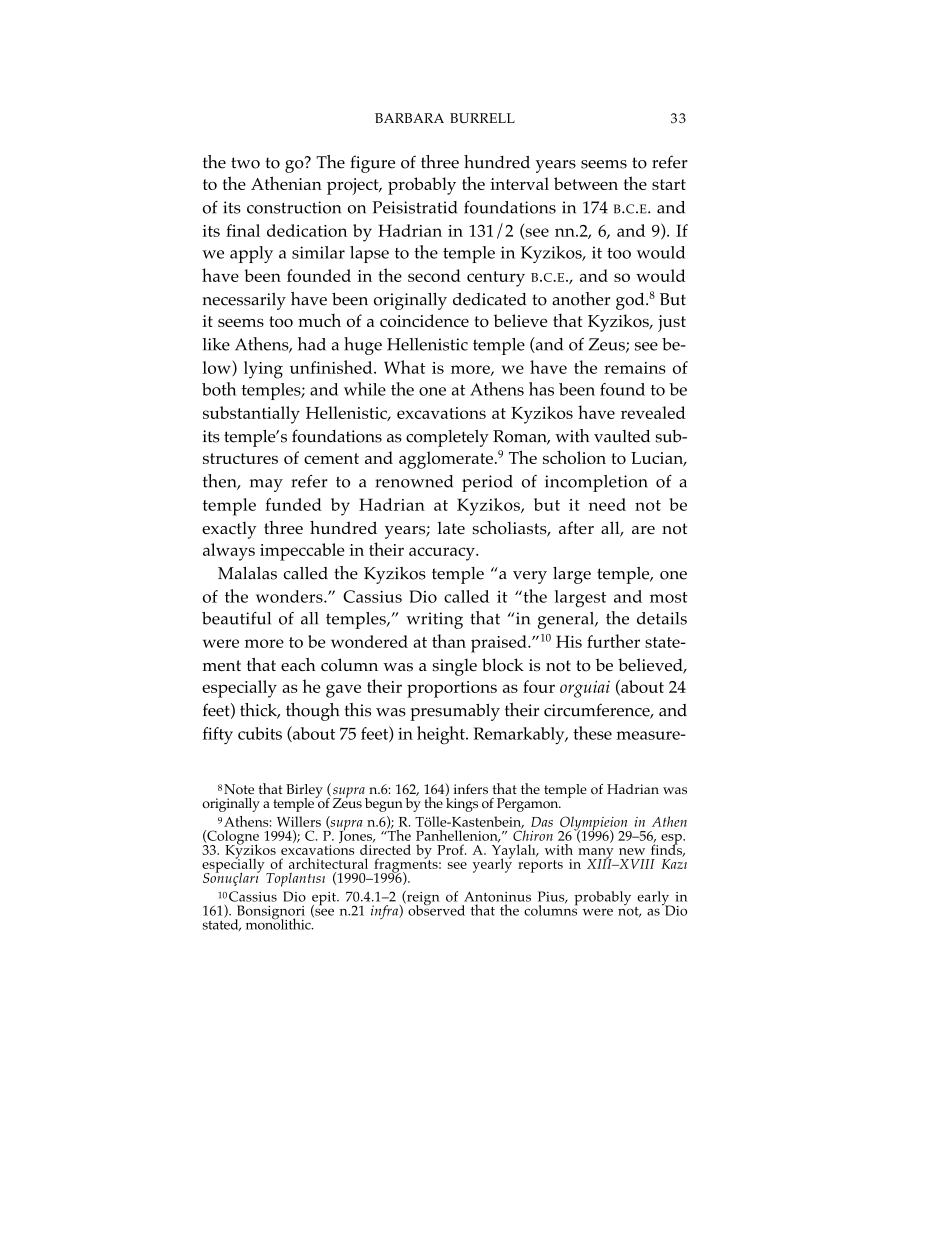 This screenshot has height=1233, width=952. I want to click on substantially, so click(251, 415).
